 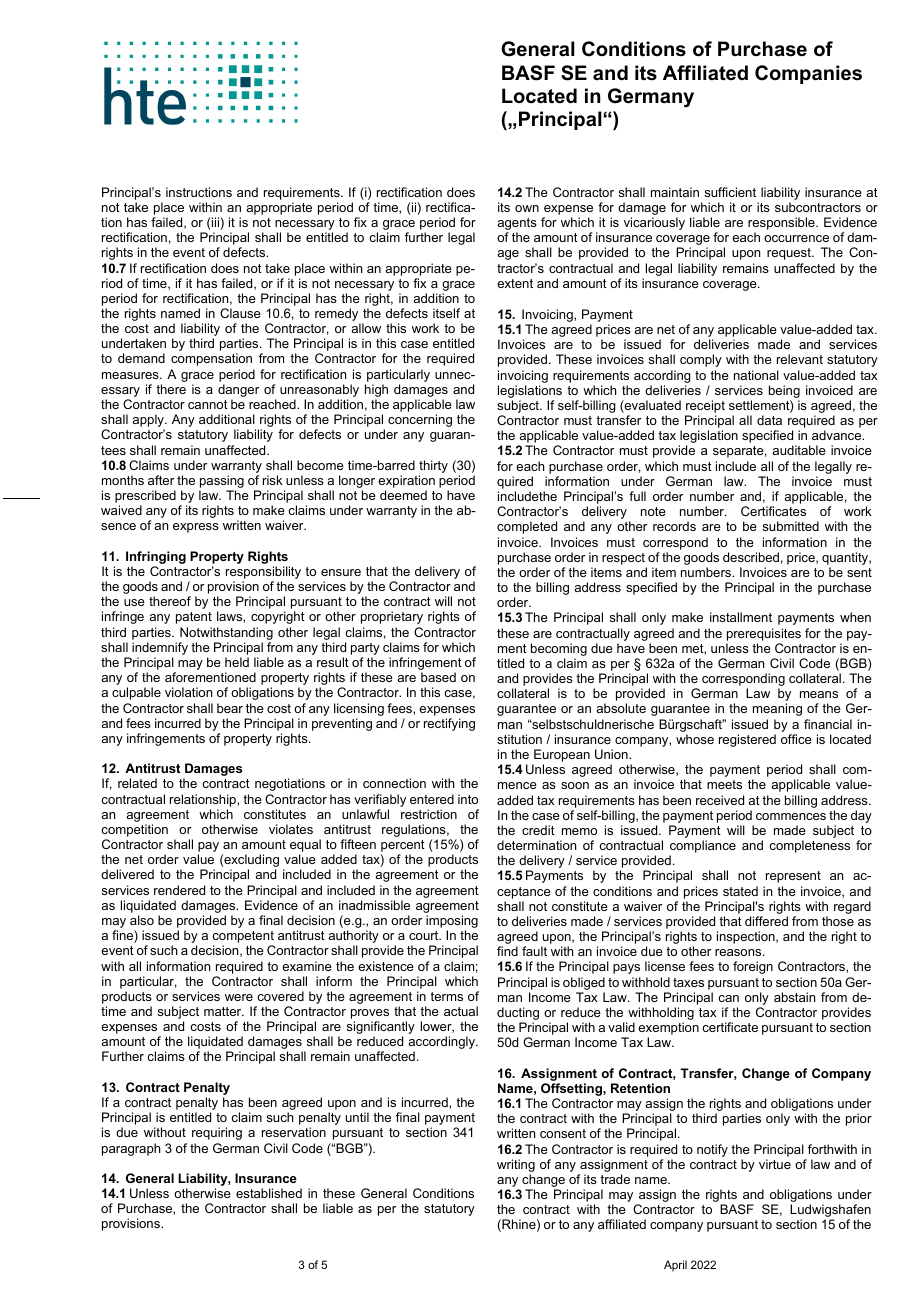 What do you see at coordinates (527, 208) in the screenshot?
I see `own` at bounding box center [527, 208].
